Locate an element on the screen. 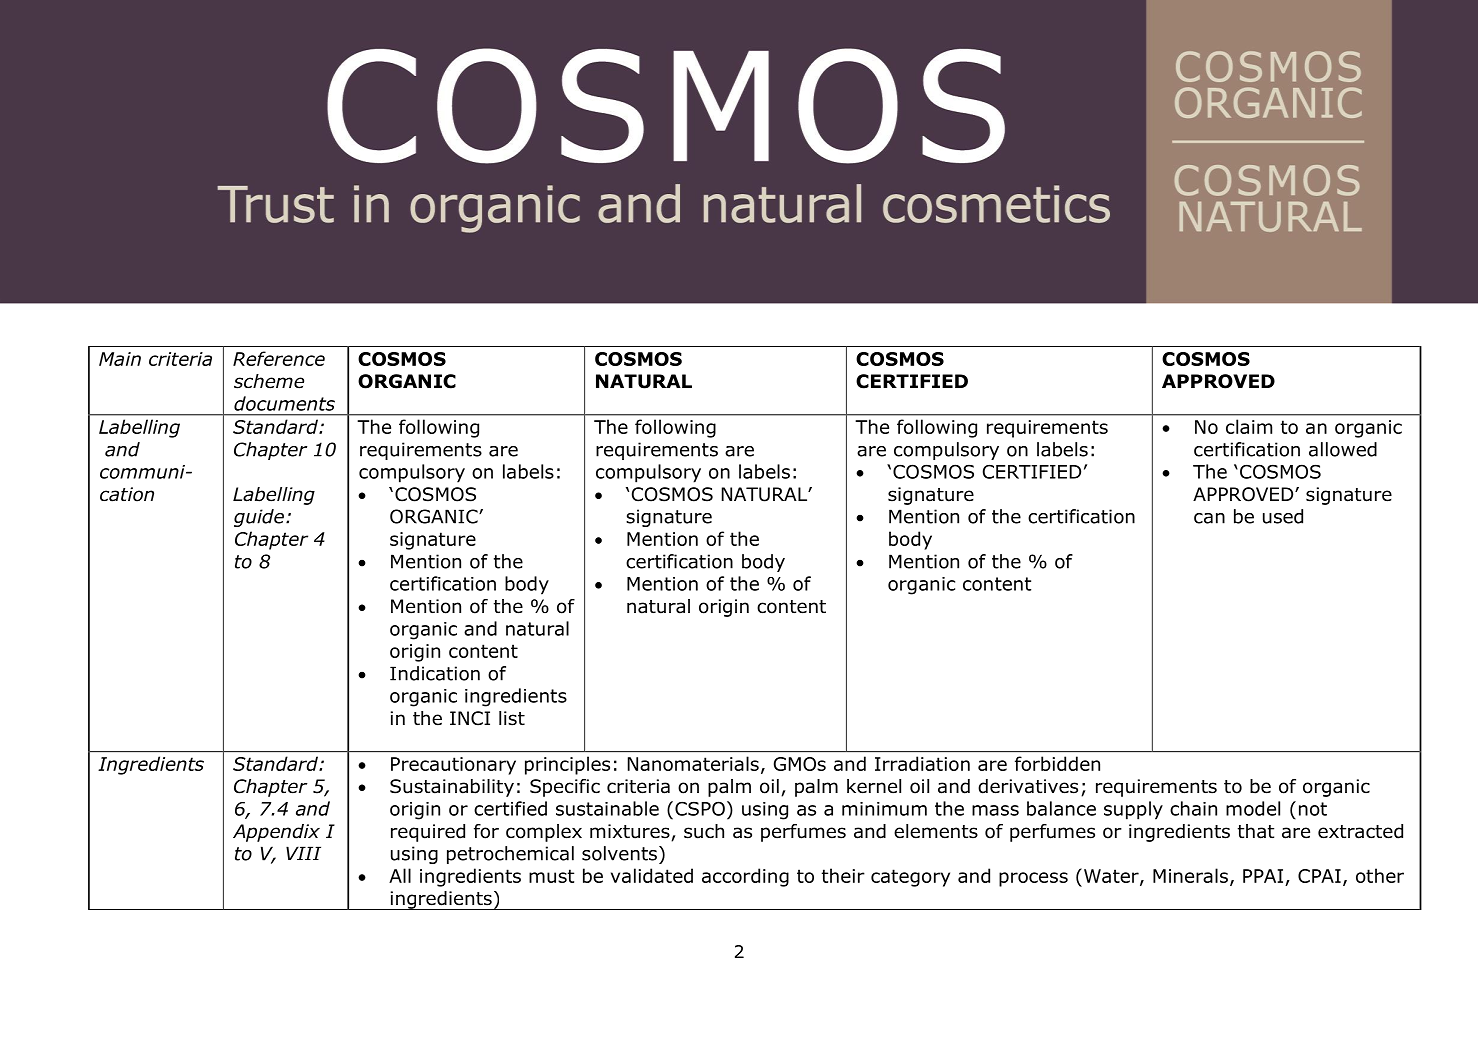 Image resolution: width=1478 pixels, height=1045 pixels. scheme is located at coordinates (269, 381).
